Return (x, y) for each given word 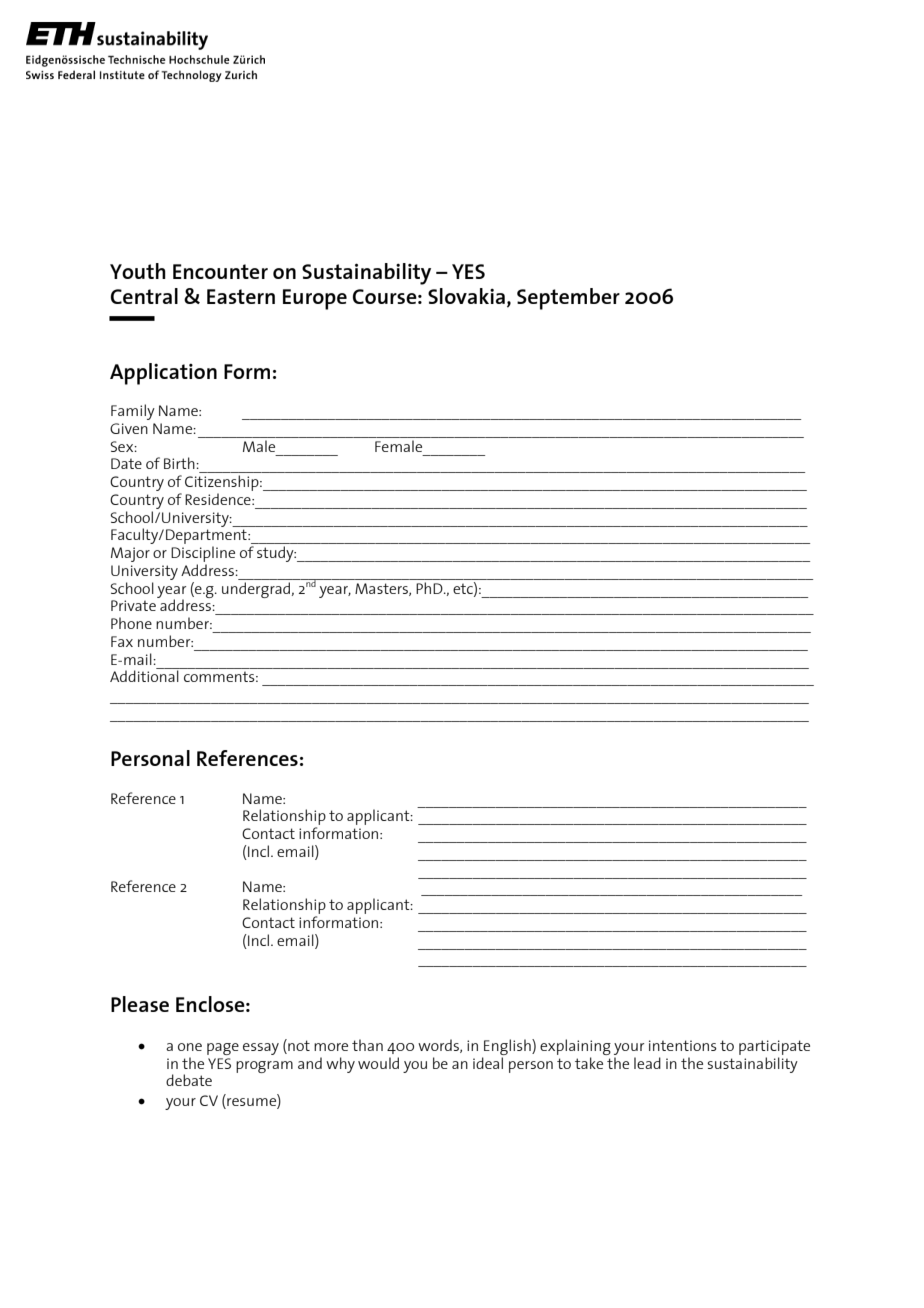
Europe (315, 299)
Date (126, 463)
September (568, 299)
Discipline (203, 555)
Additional (144, 676)
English (508, 1047)
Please (140, 1004)
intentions (683, 1045)
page (223, 1049)
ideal (488, 1063)
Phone (131, 623)
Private (133, 605)
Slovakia (466, 296)
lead (647, 1063)
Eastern (241, 296)
